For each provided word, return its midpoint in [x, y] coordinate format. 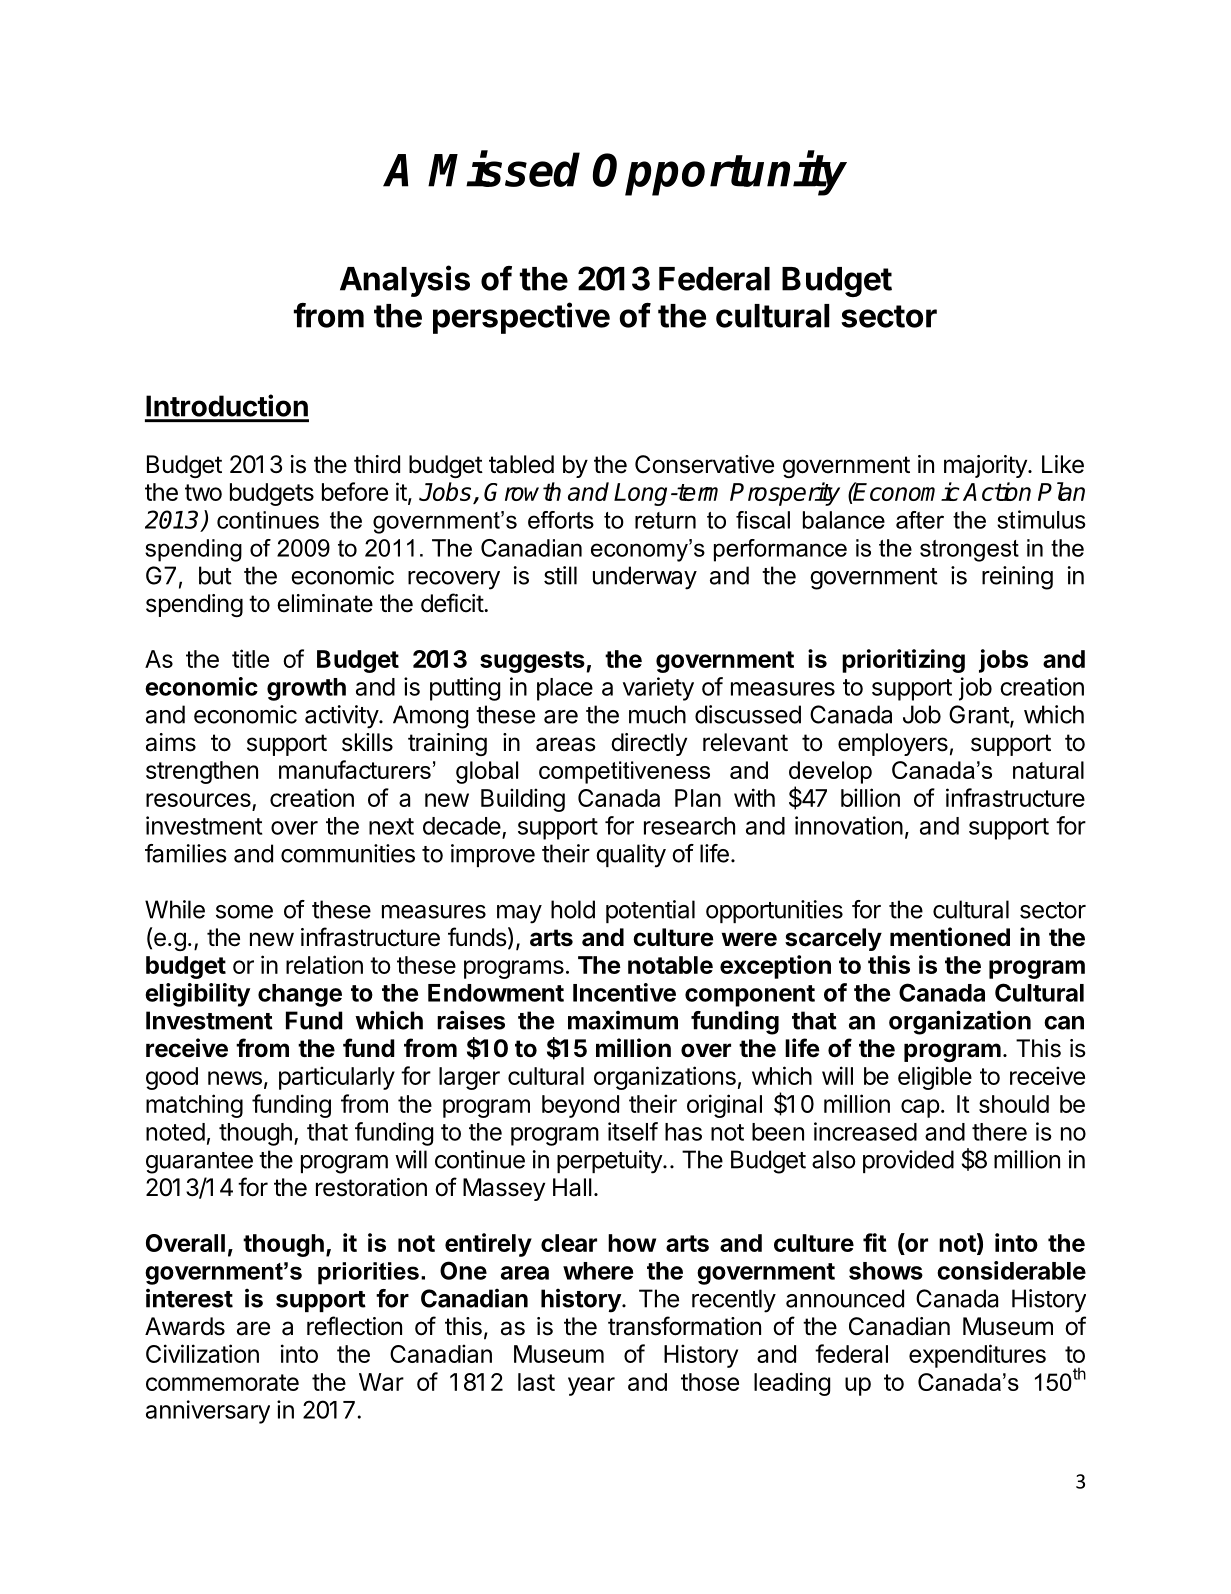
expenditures [977, 1356]
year [591, 1386]
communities [348, 853]
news [235, 1078]
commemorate [222, 1382]
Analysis [405, 281]
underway [645, 578]
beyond [580, 1106]
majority [986, 466]
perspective [521, 318]
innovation [849, 825]
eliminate [325, 603]
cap [920, 1108]
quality [631, 856]
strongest [969, 551]
